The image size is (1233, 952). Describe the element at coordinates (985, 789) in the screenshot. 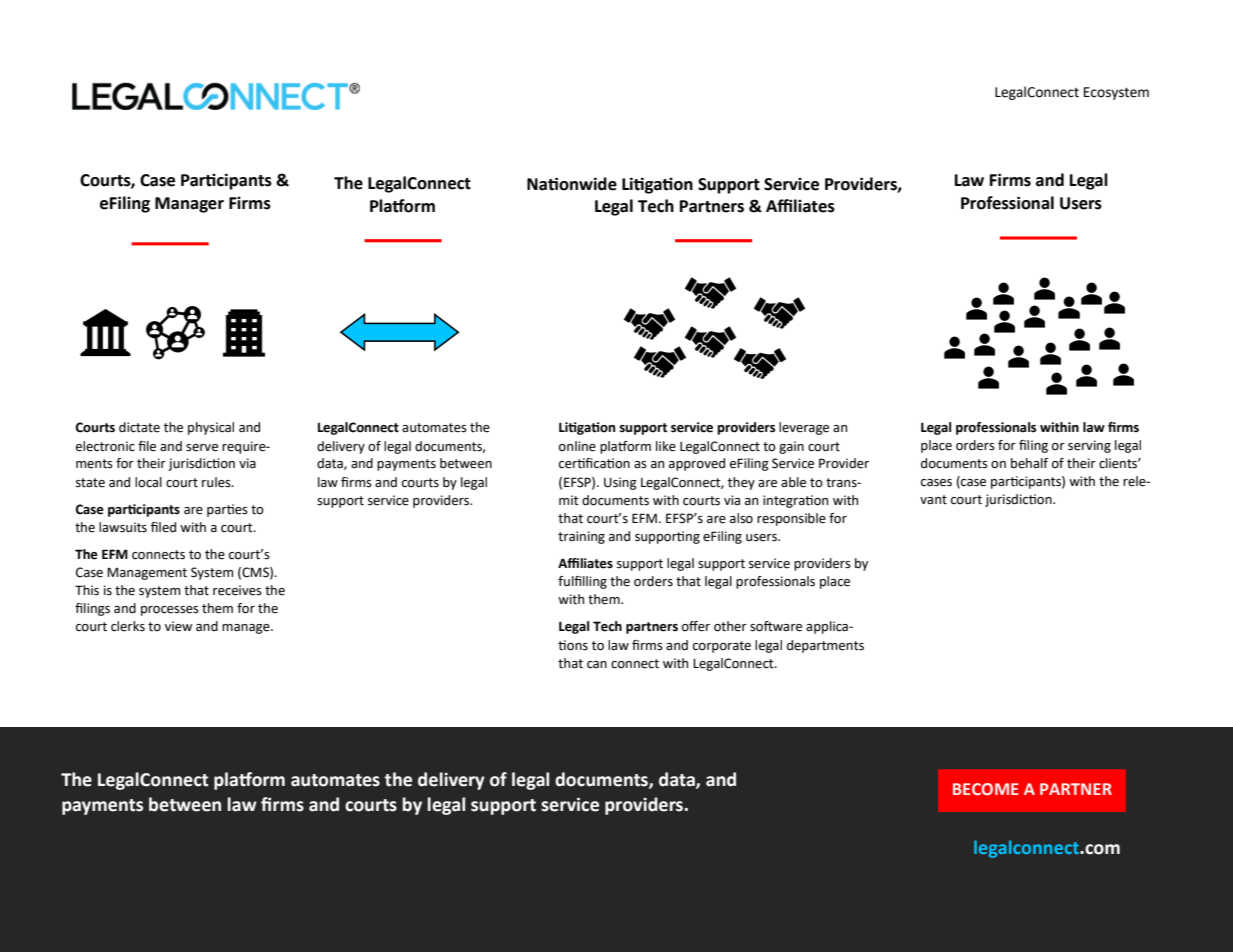

I see `BECOME` at that location.
